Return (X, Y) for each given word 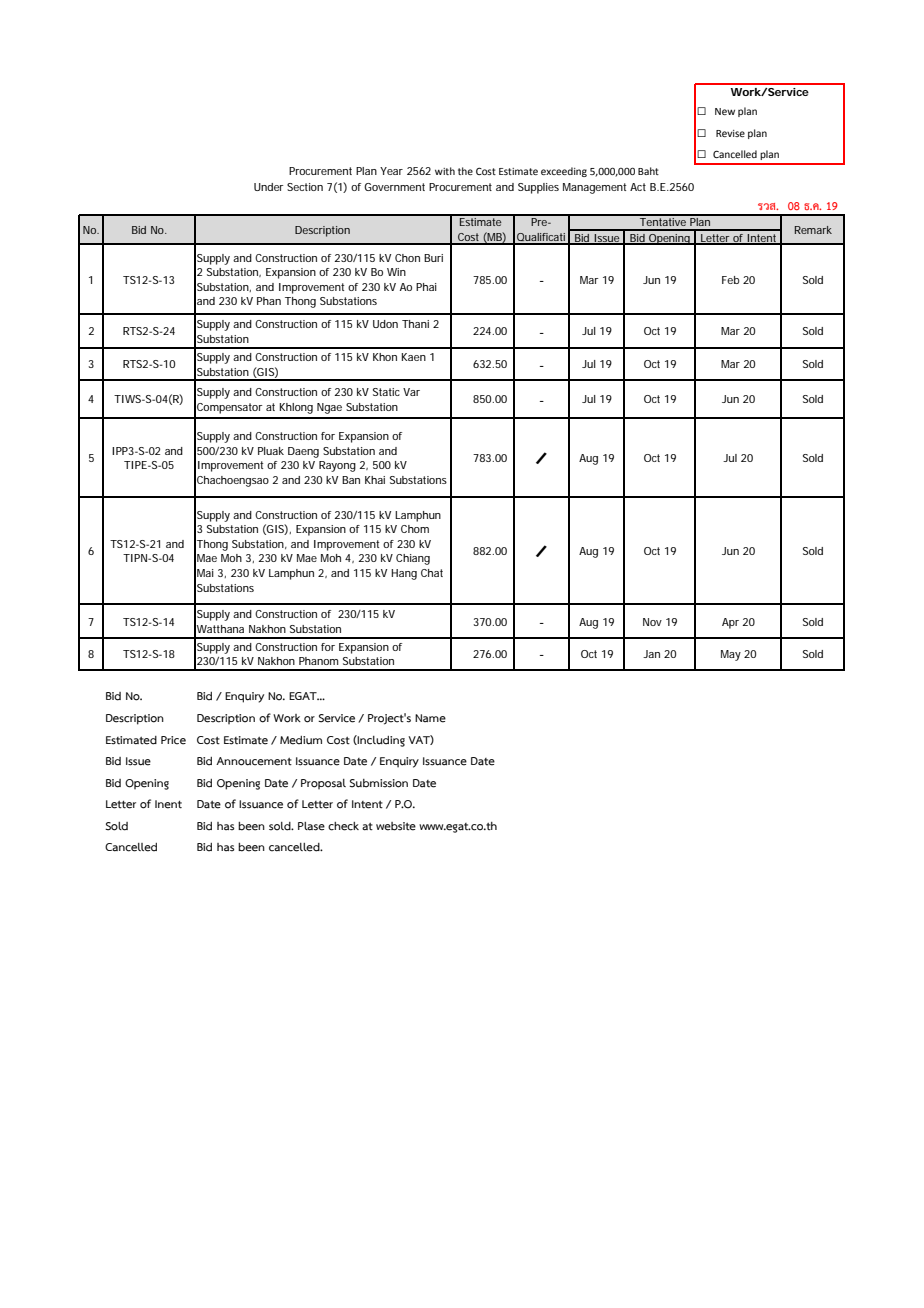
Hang (404, 574)
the (465, 171)
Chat (432, 573)
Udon (385, 324)
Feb (730, 280)
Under (269, 187)
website (396, 826)
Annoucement (254, 761)
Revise (730, 133)
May (731, 655)
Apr (730, 623)
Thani (415, 324)
